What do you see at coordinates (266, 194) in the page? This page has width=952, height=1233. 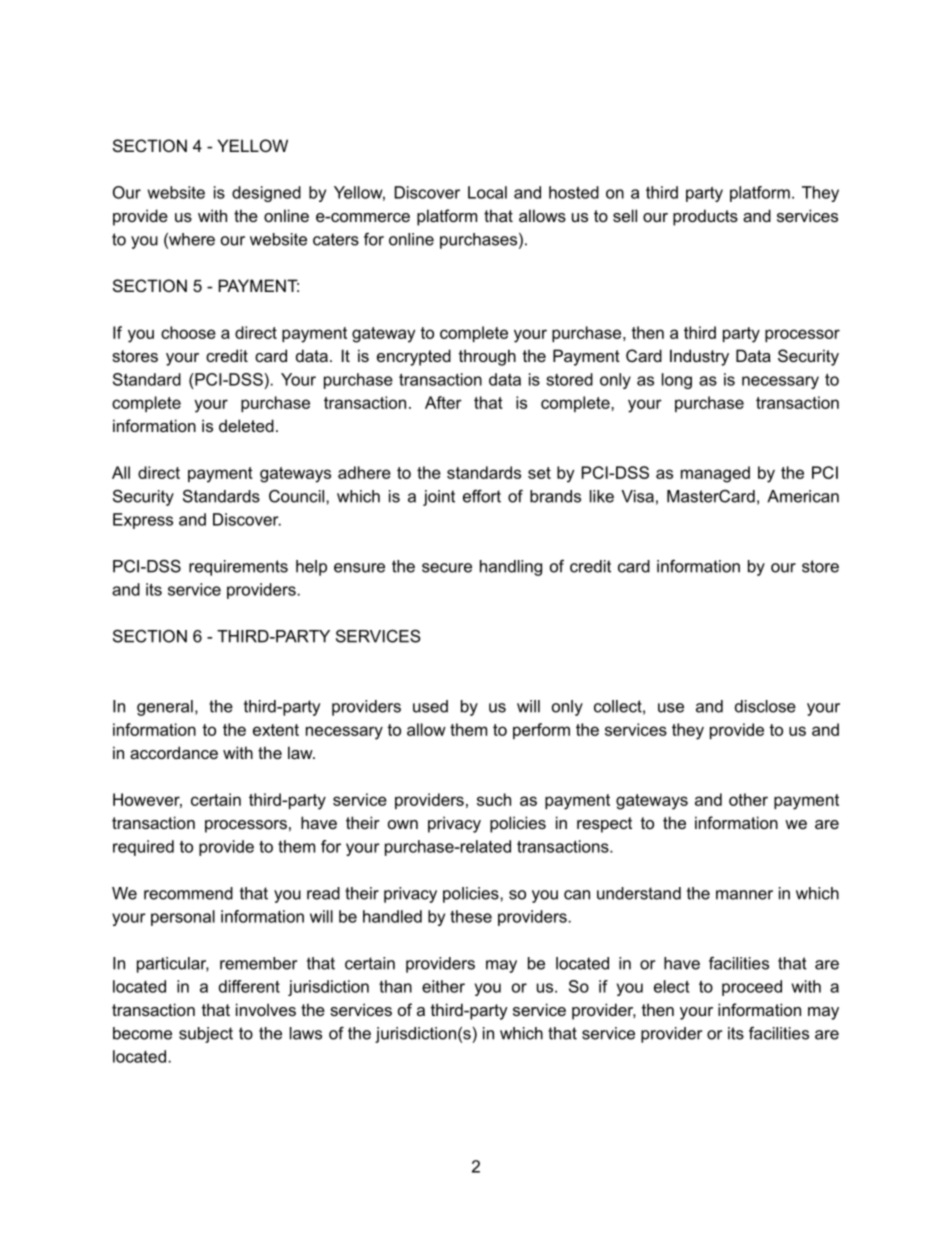 I see `designed` at bounding box center [266, 194].
